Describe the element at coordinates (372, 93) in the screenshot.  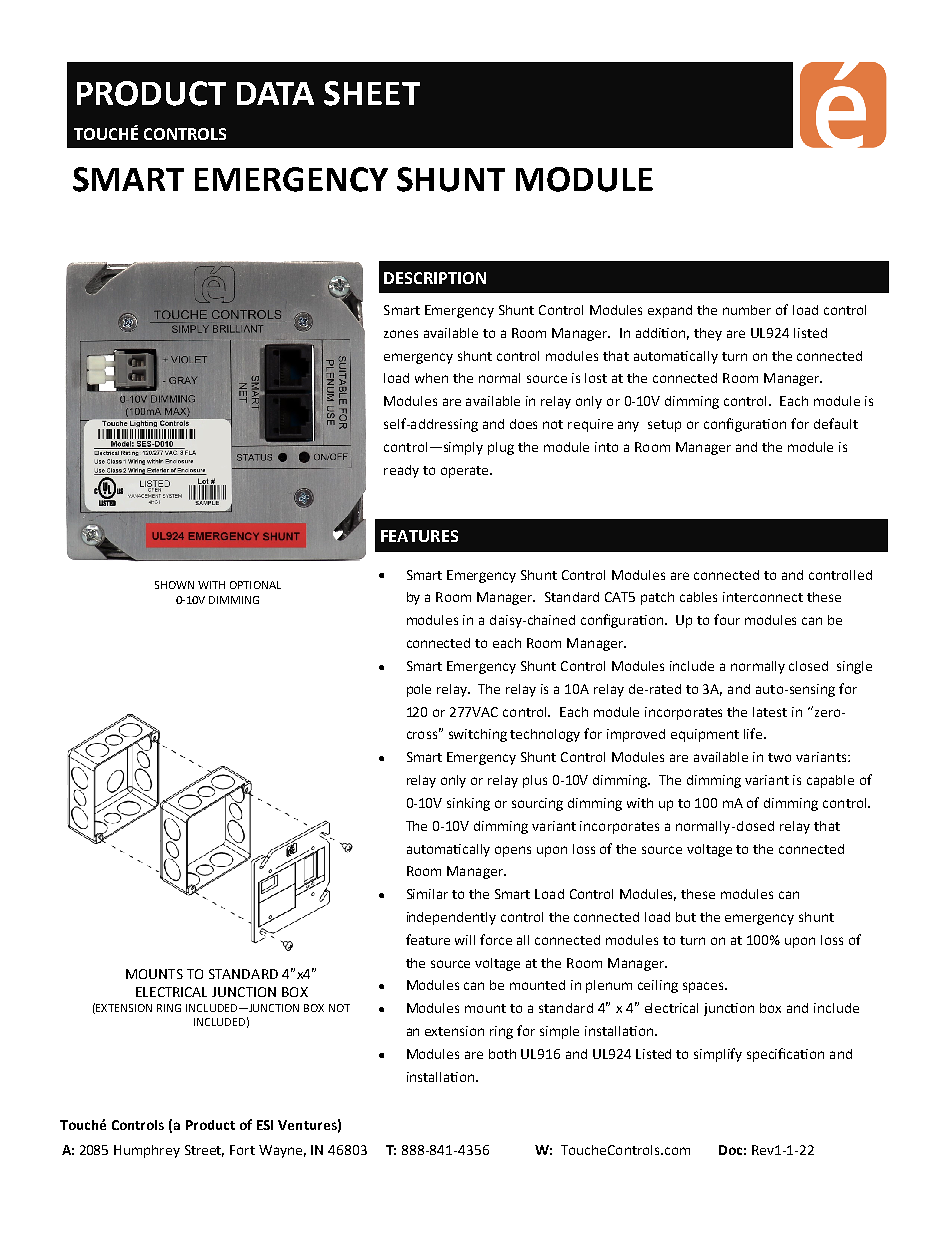
I see `SHEET` at that location.
